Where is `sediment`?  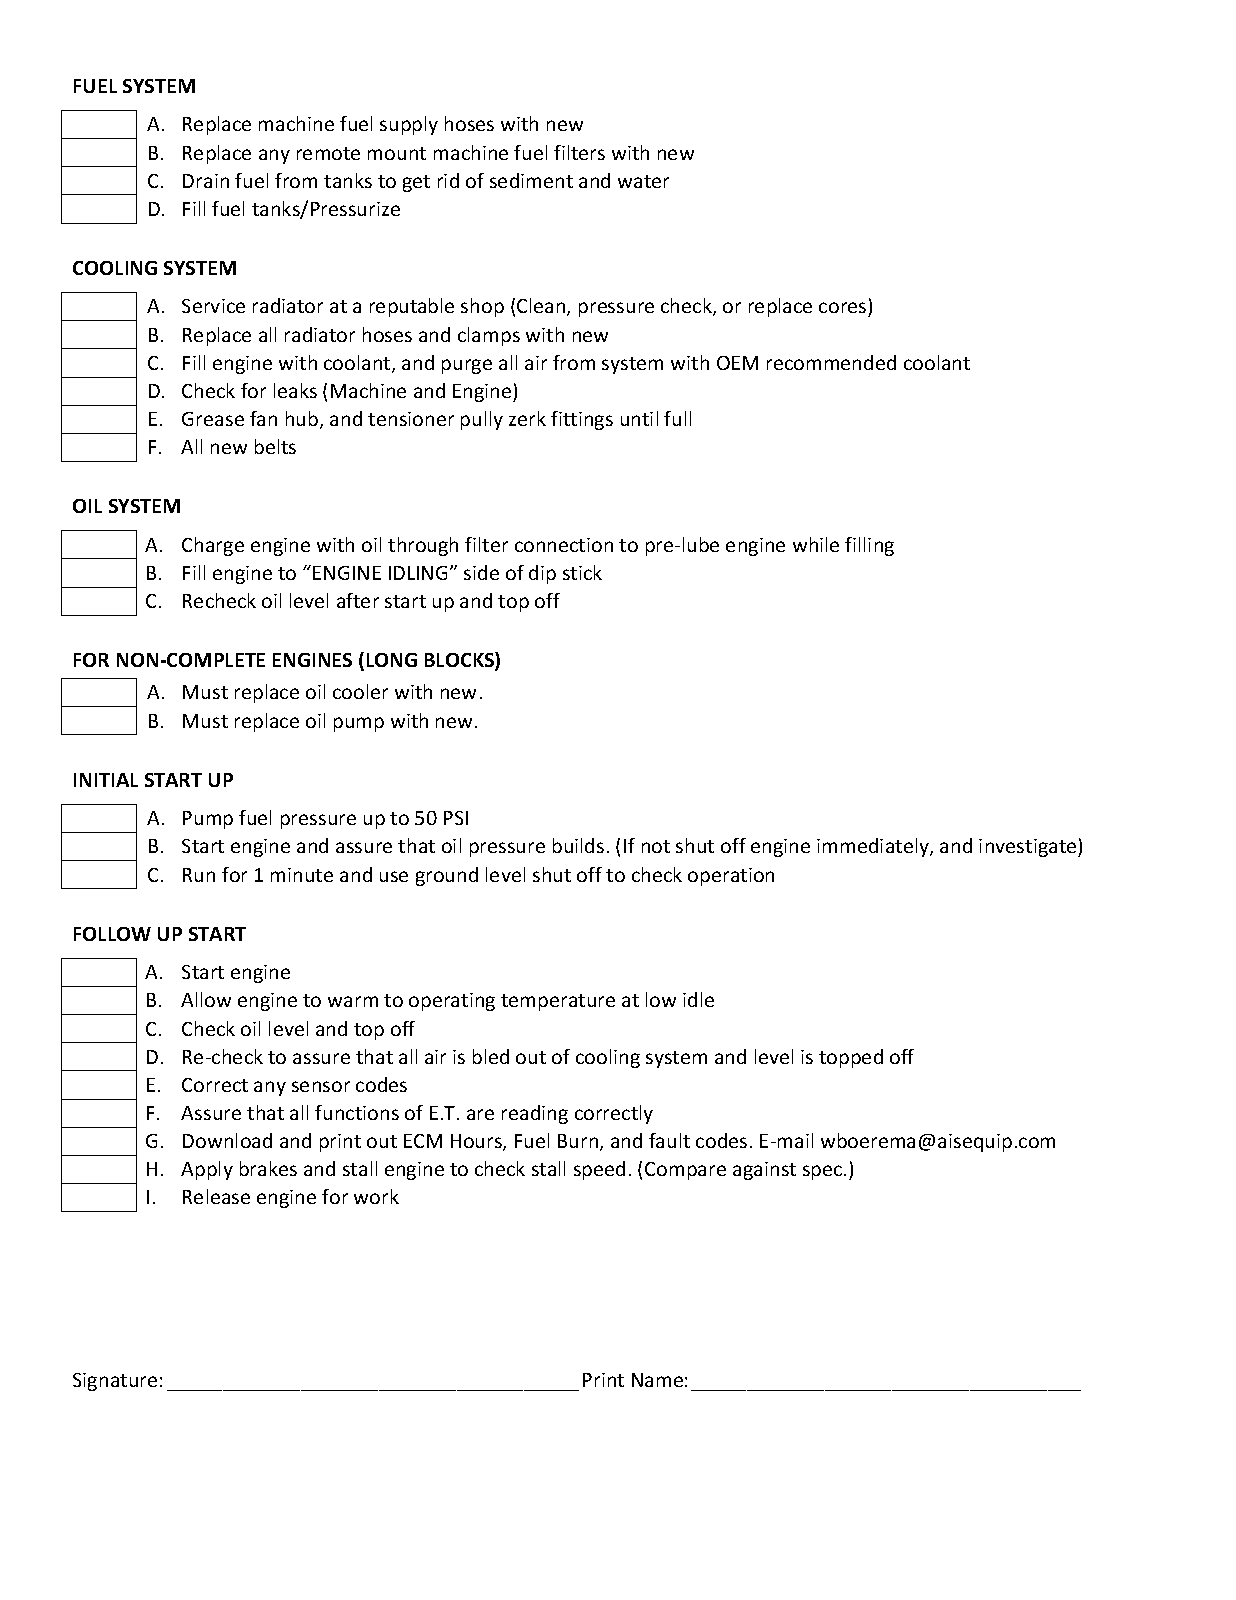
sediment is located at coordinates (531, 180).
